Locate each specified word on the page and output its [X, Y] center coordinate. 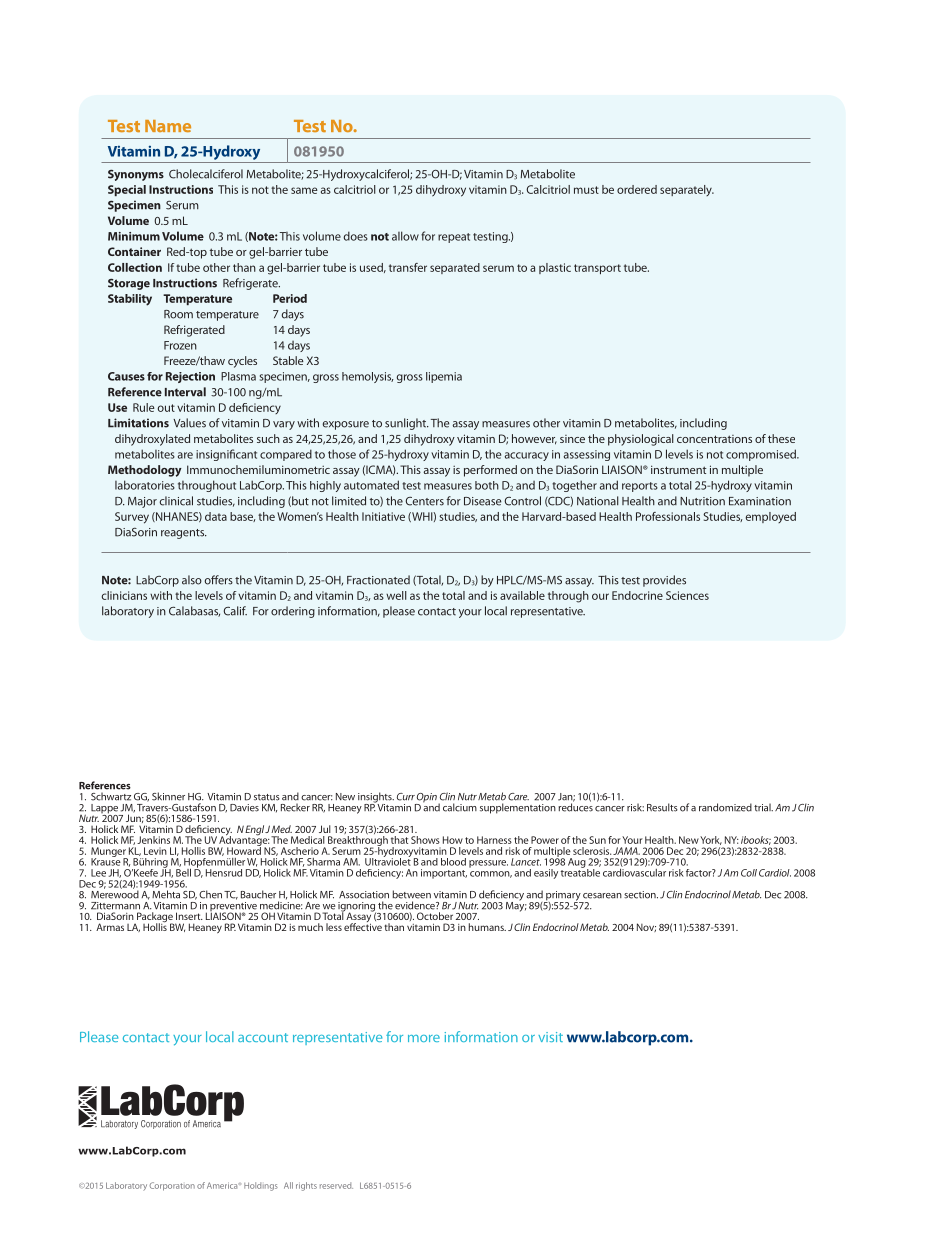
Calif [235, 611]
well [396, 595]
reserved [336, 1185]
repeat [454, 238]
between [411, 894]
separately [687, 190]
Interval [185, 392]
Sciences [687, 595]
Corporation [172, 1186]
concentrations [714, 439]
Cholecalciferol [206, 174]
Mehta [166, 894]
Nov [646, 927]
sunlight [407, 424]
